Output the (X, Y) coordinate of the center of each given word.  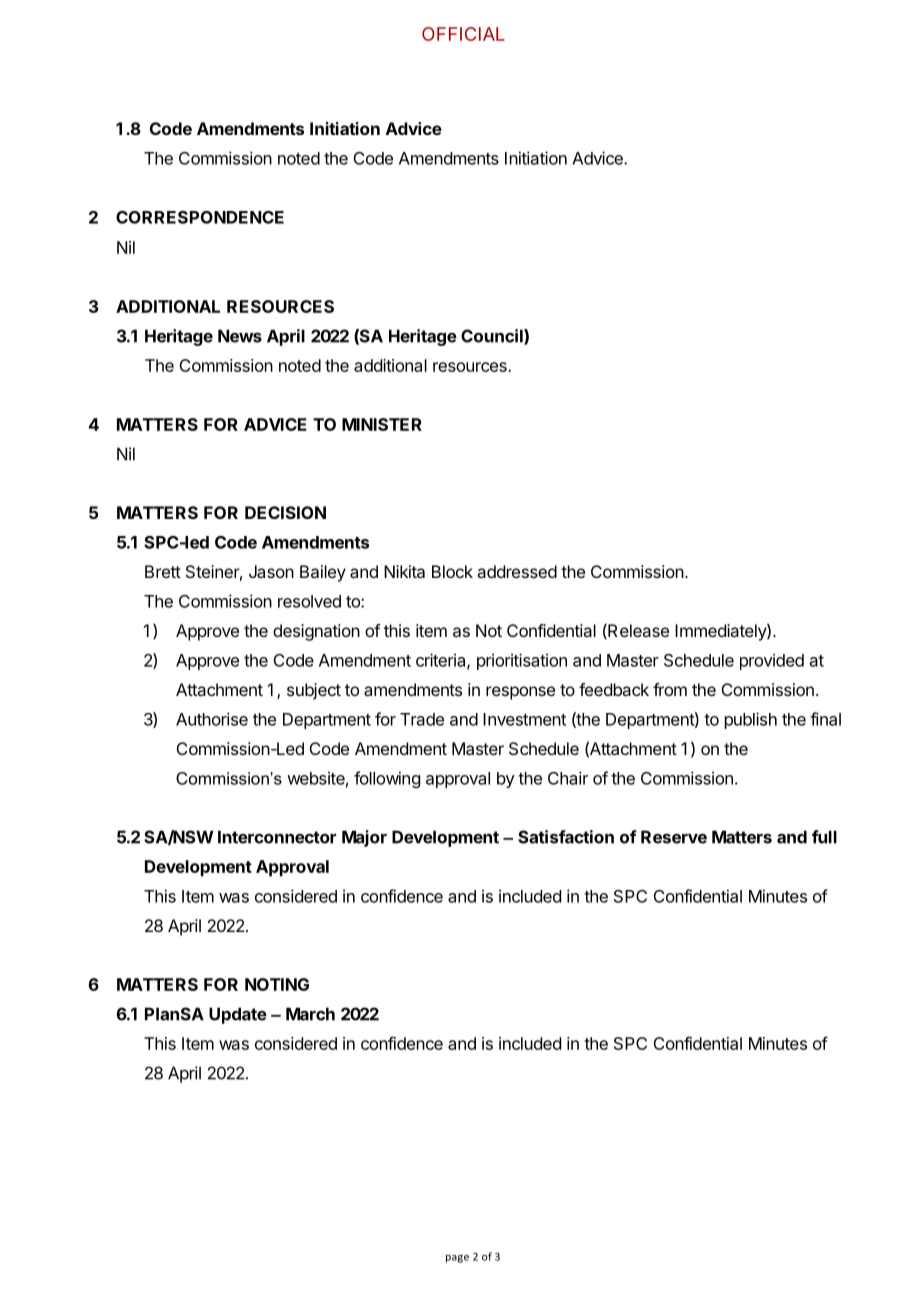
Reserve (674, 837)
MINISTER (382, 424)
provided (772, 662)
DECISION (285, 512)
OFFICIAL (463, 34)
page (457, 1259)
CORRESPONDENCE (200, 217)
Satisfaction (566, 837)
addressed (517, 571)
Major (364, 838)
